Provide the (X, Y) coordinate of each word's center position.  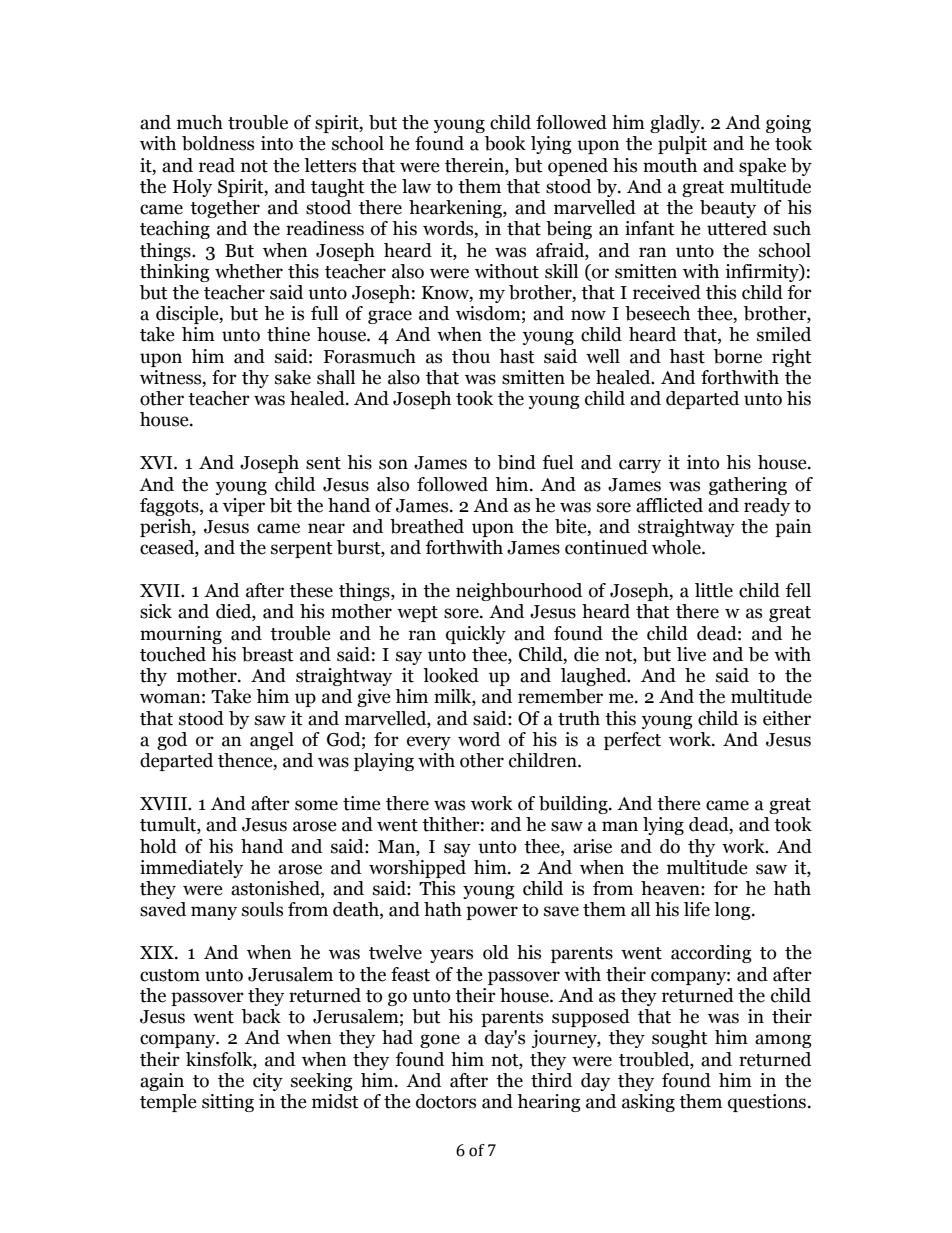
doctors (446, 1101)
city (268, 1082)
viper (244, 507)
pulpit (682, 145)
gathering (748, 486)
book (505, 143)
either (787, 718)
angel (272, 741)
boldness (218, 143)
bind (517, 462)
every (429, 743)
